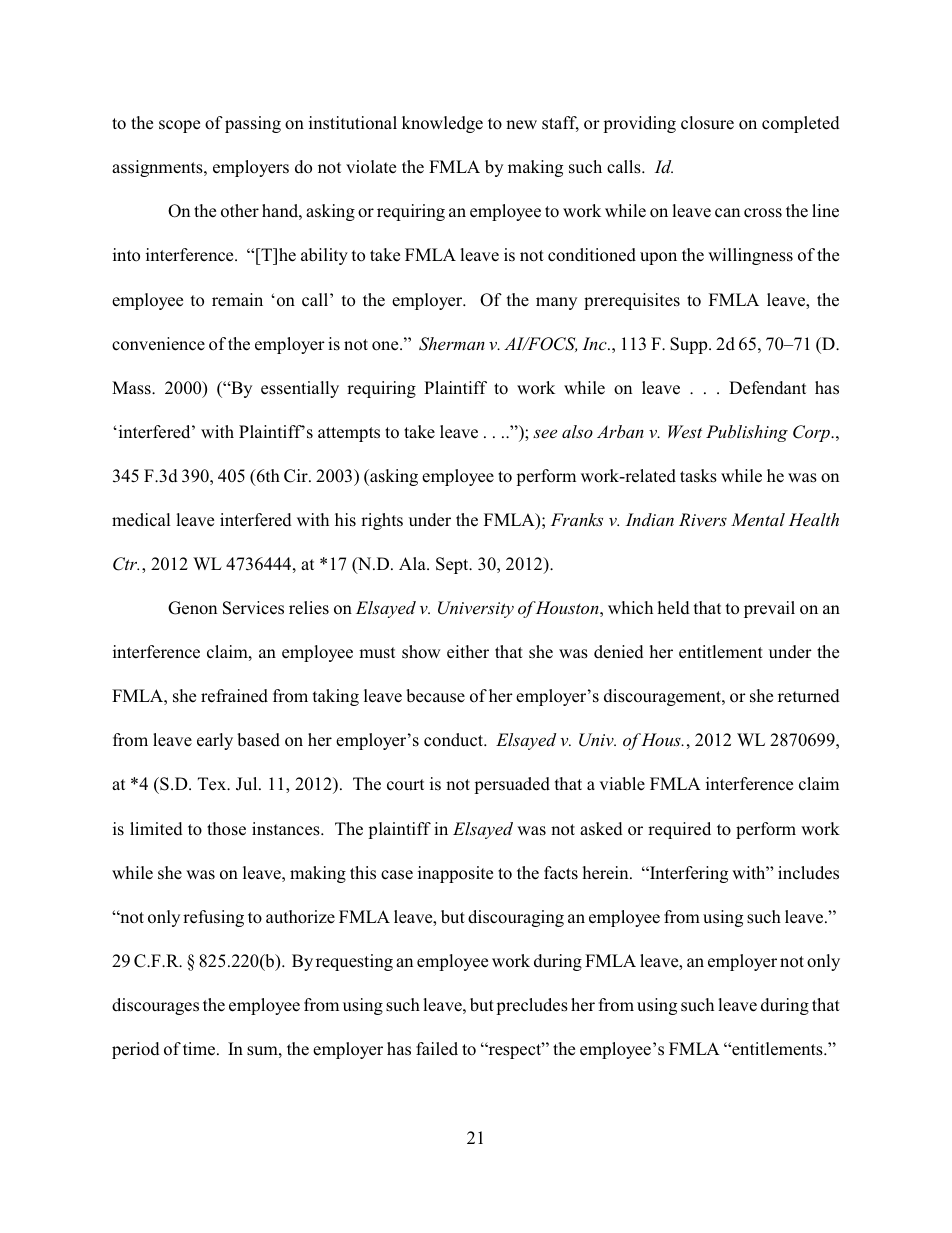 This screenshot has height=1233, width=952. Describe the element at coordinates (437, 1048) in the screenshot. I see `failed` at that location.
